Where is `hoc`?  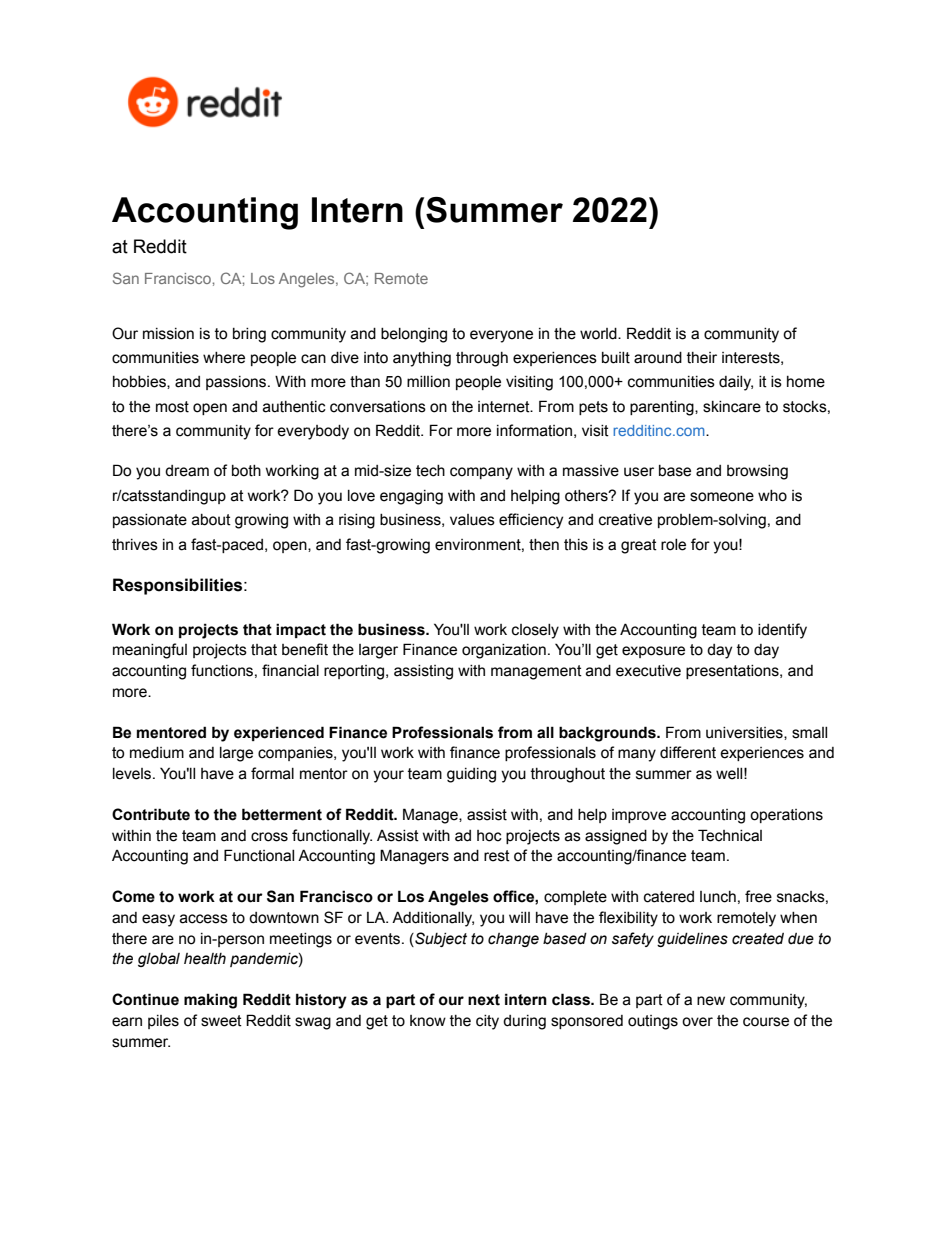
hoc is located at coordinates (489, 836).
